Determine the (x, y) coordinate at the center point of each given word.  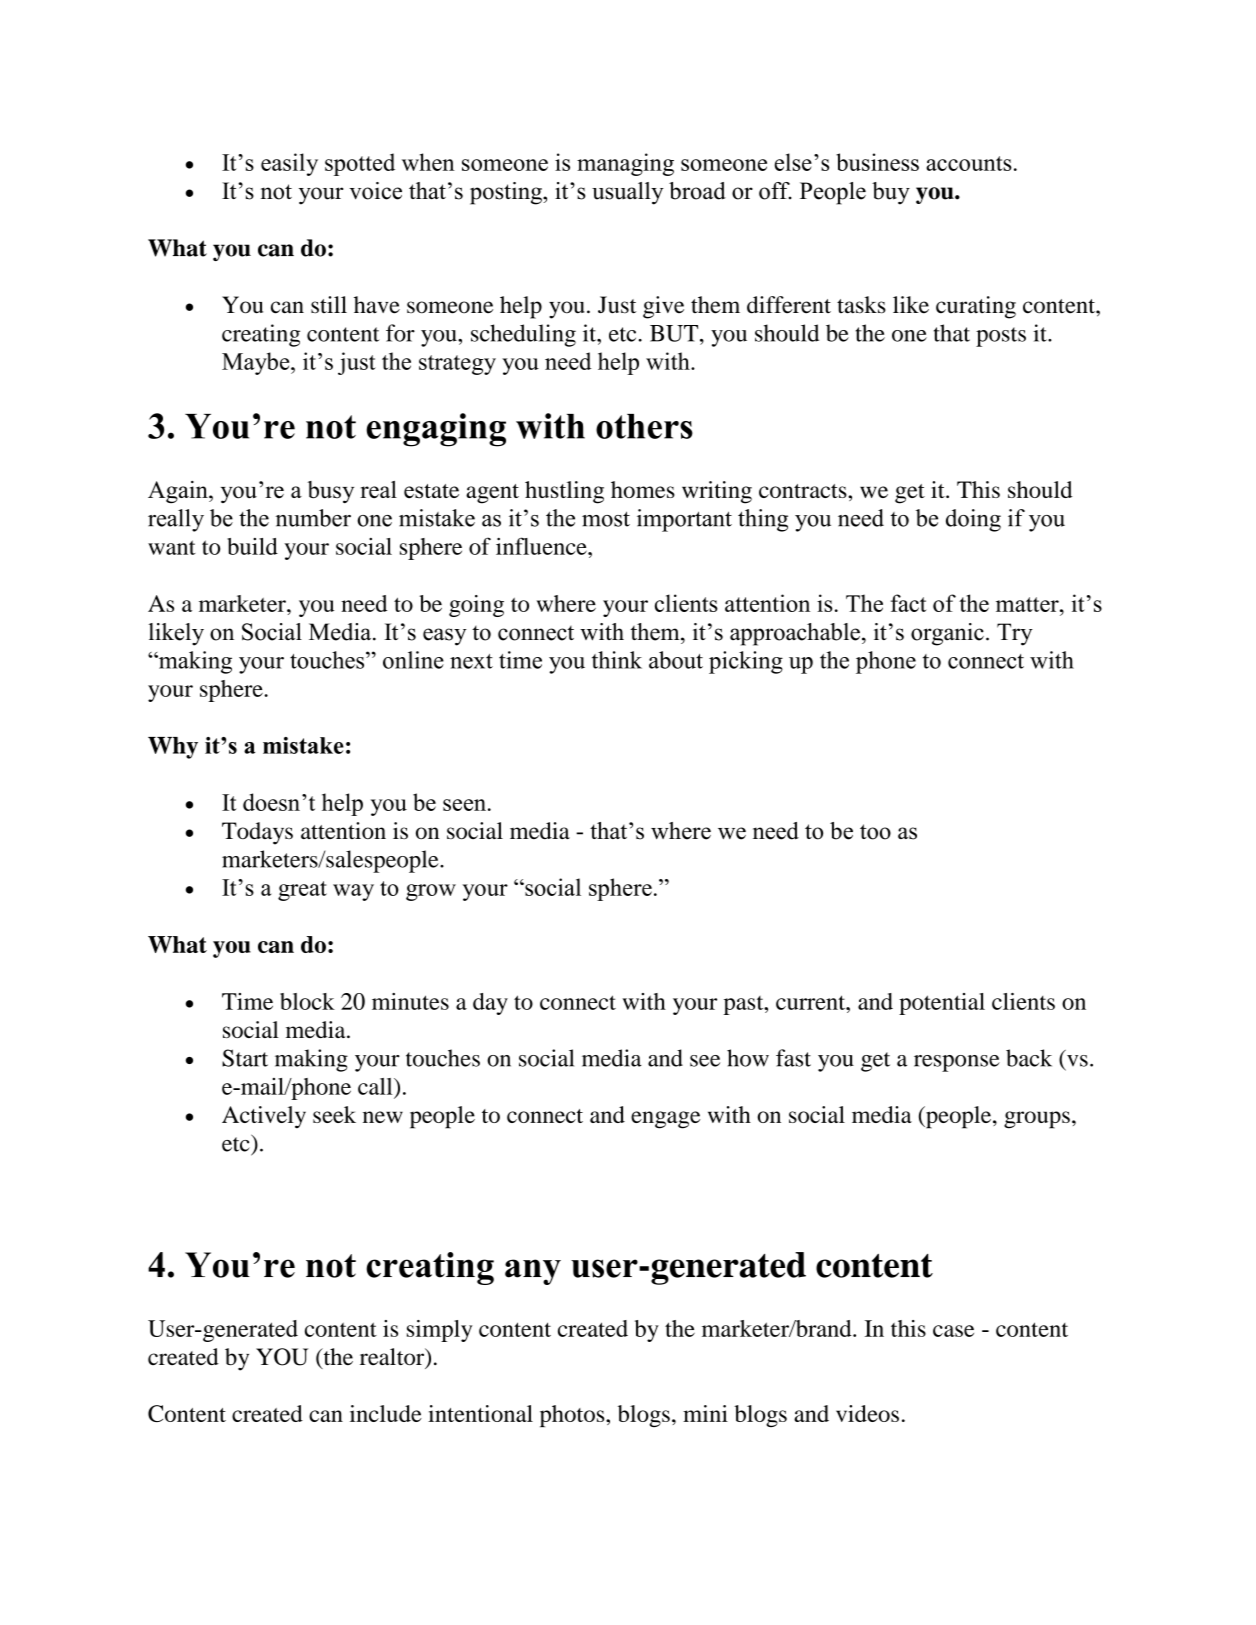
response (957, 1063)
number (313, 518)
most (606, 519)
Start (245, 1058)
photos (573, 1416)
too (875, 832)
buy (891, 193)
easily (289, 164)
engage (665, 1120)
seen (464, 805)
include (386, 1413)
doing (973, 520)
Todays (257, 833)
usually (628, 193)
